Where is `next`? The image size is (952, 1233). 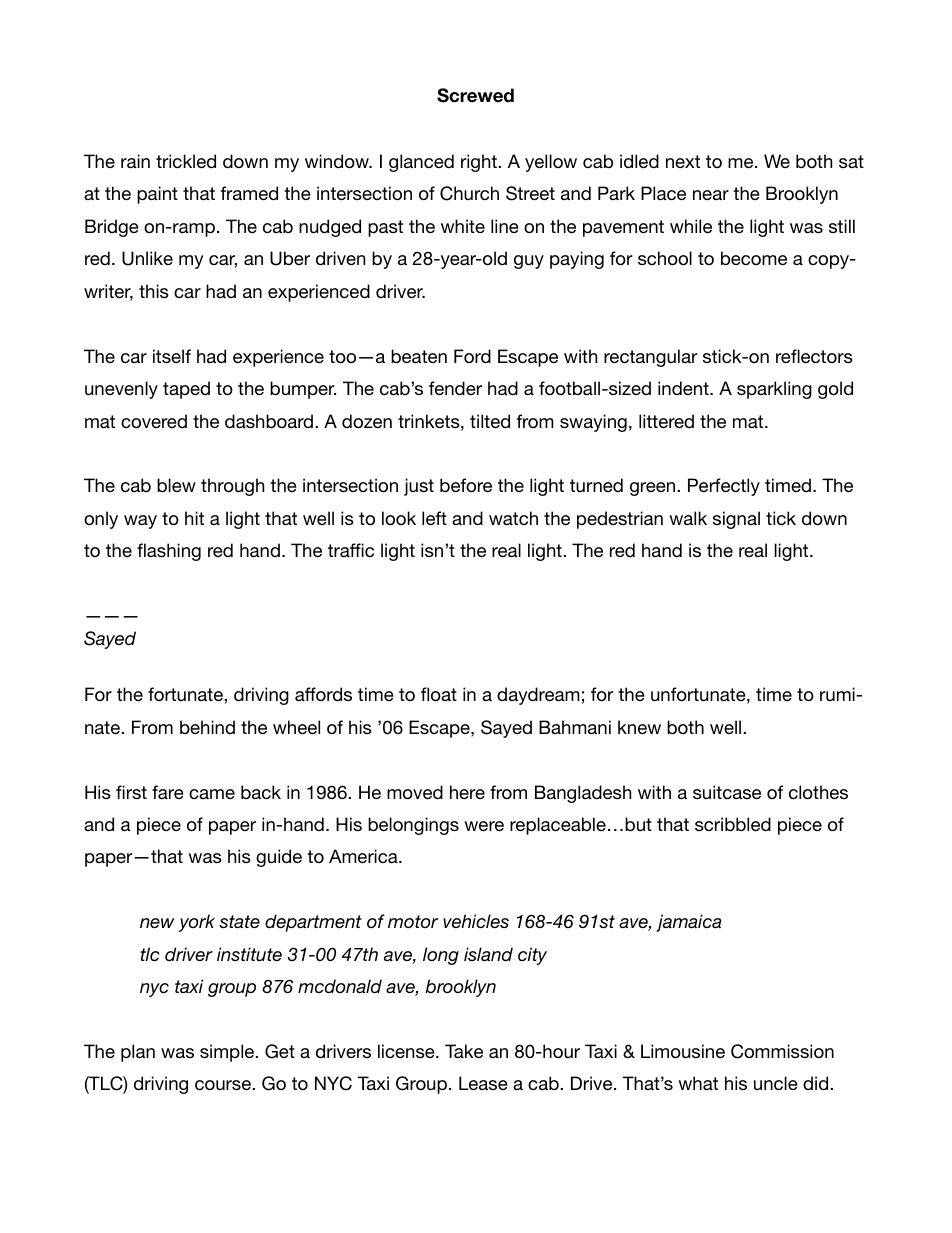 next is located at coordinates (683, 161).
